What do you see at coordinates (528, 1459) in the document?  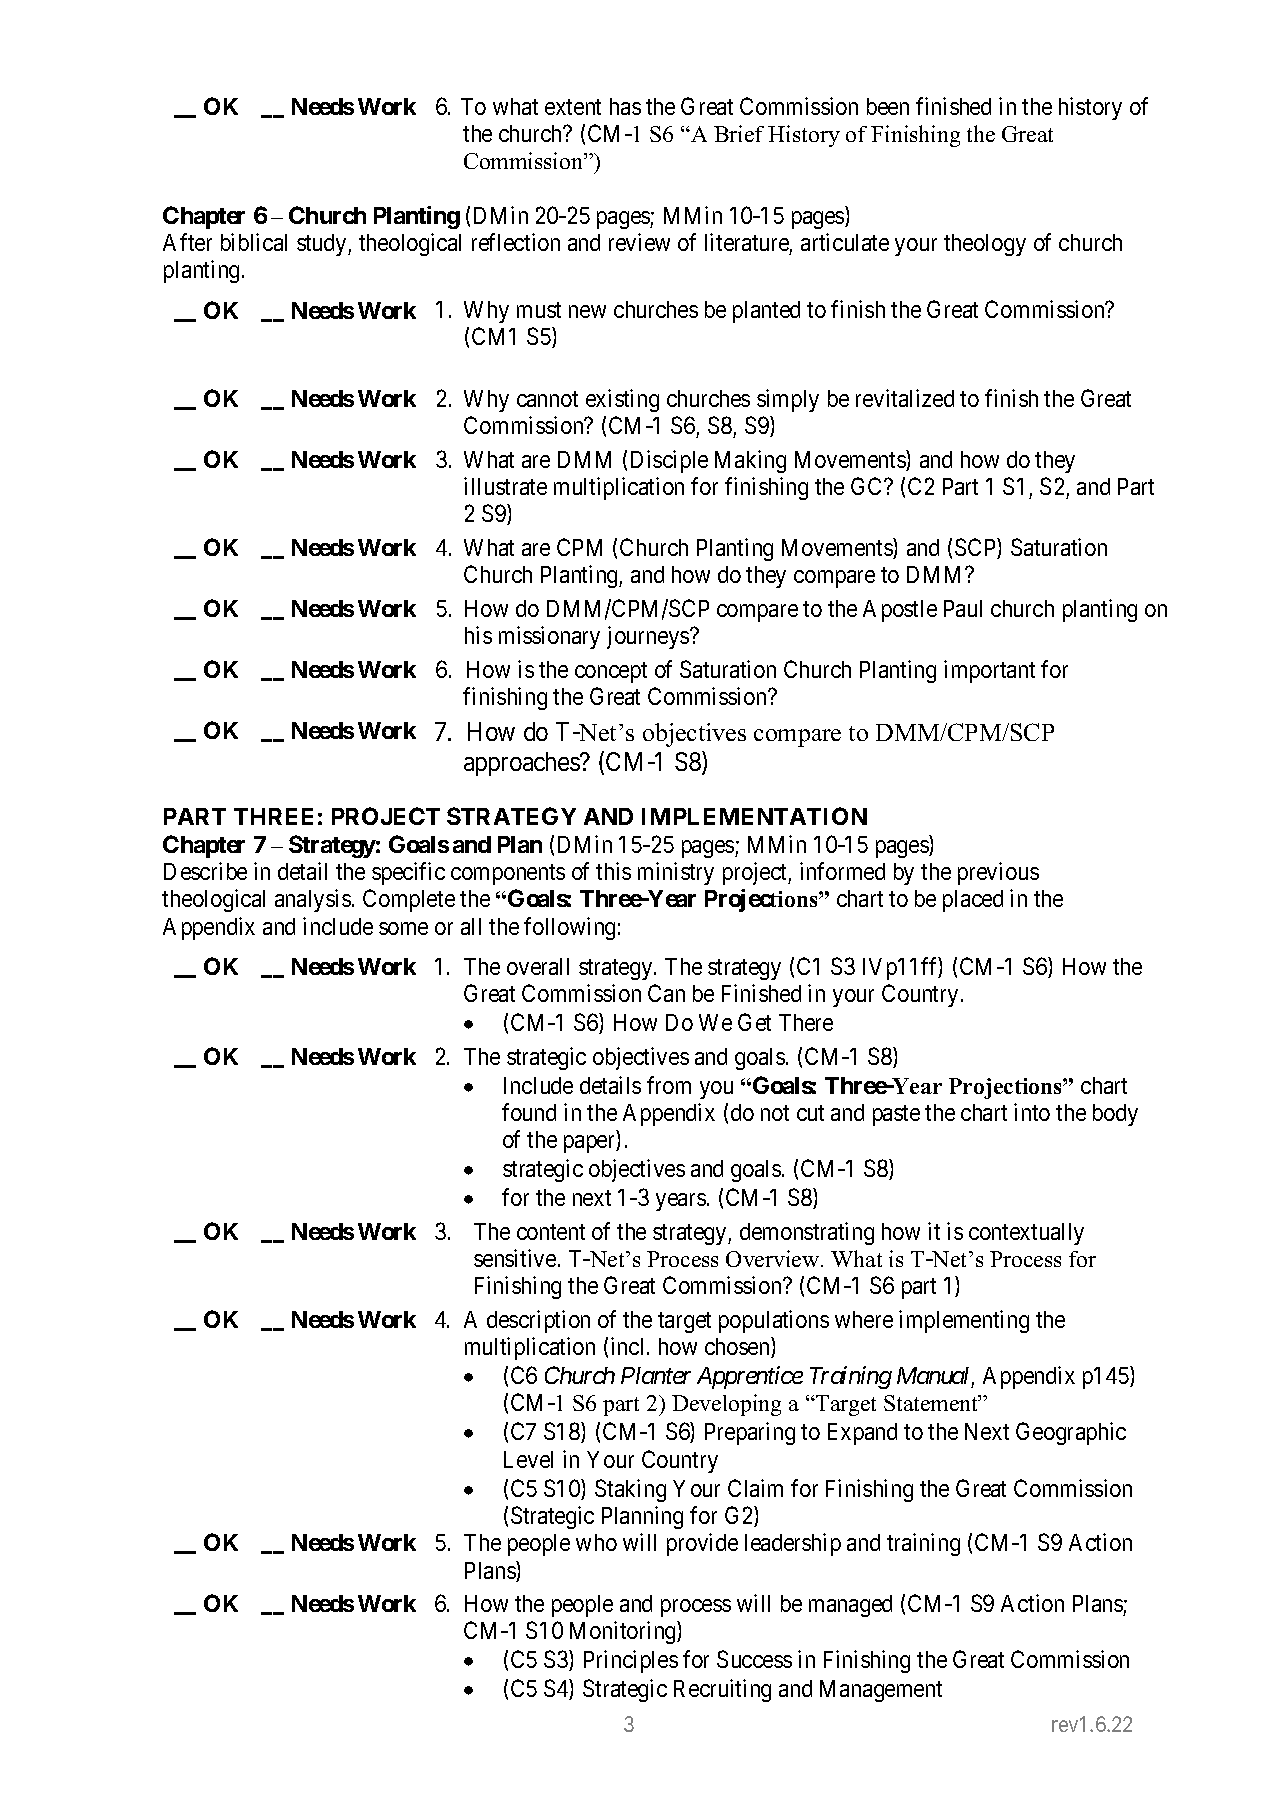 I see `Level` at bounding box center [528, 1459].
